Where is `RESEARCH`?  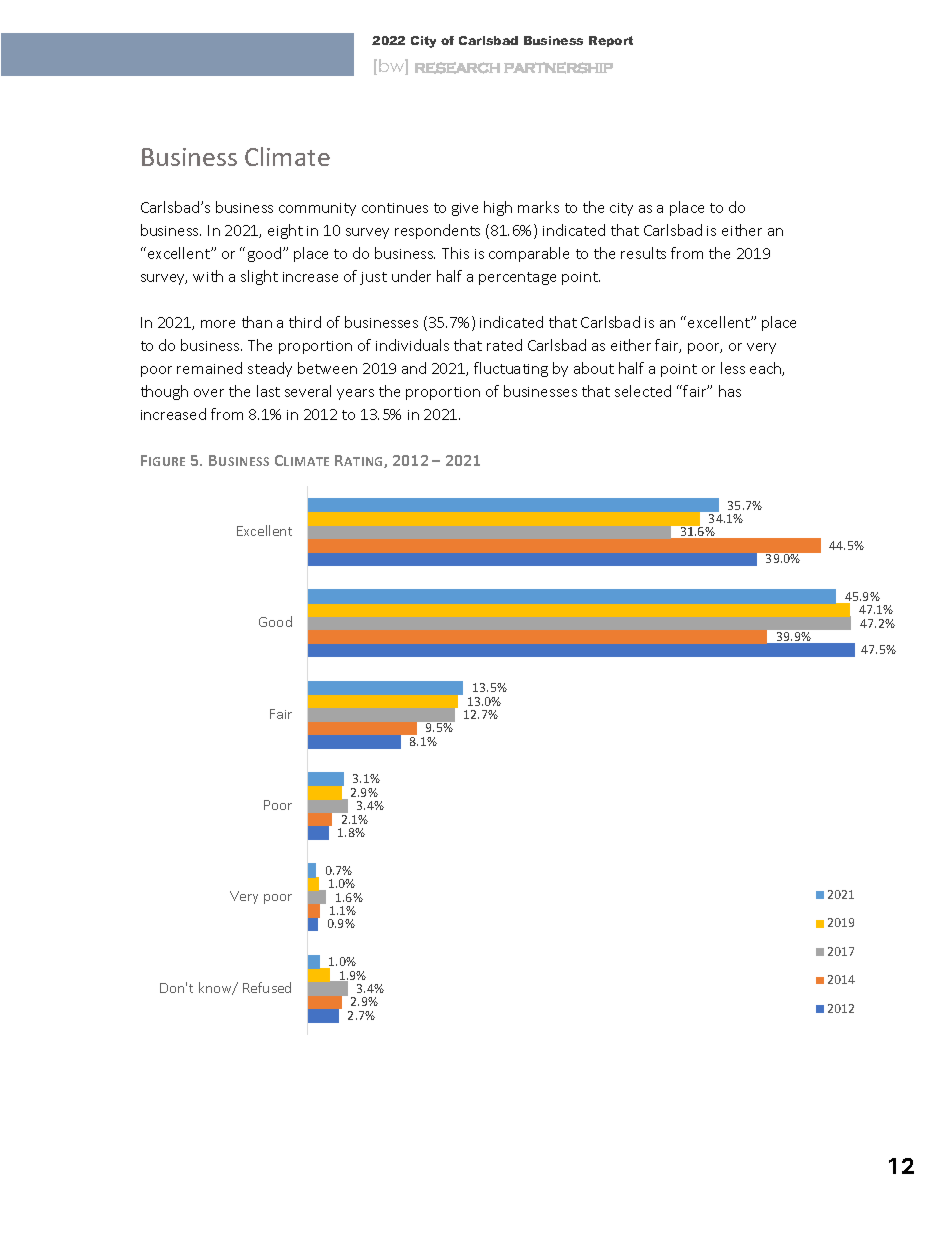
RESEARCH is located at coordinates (457, 68).
